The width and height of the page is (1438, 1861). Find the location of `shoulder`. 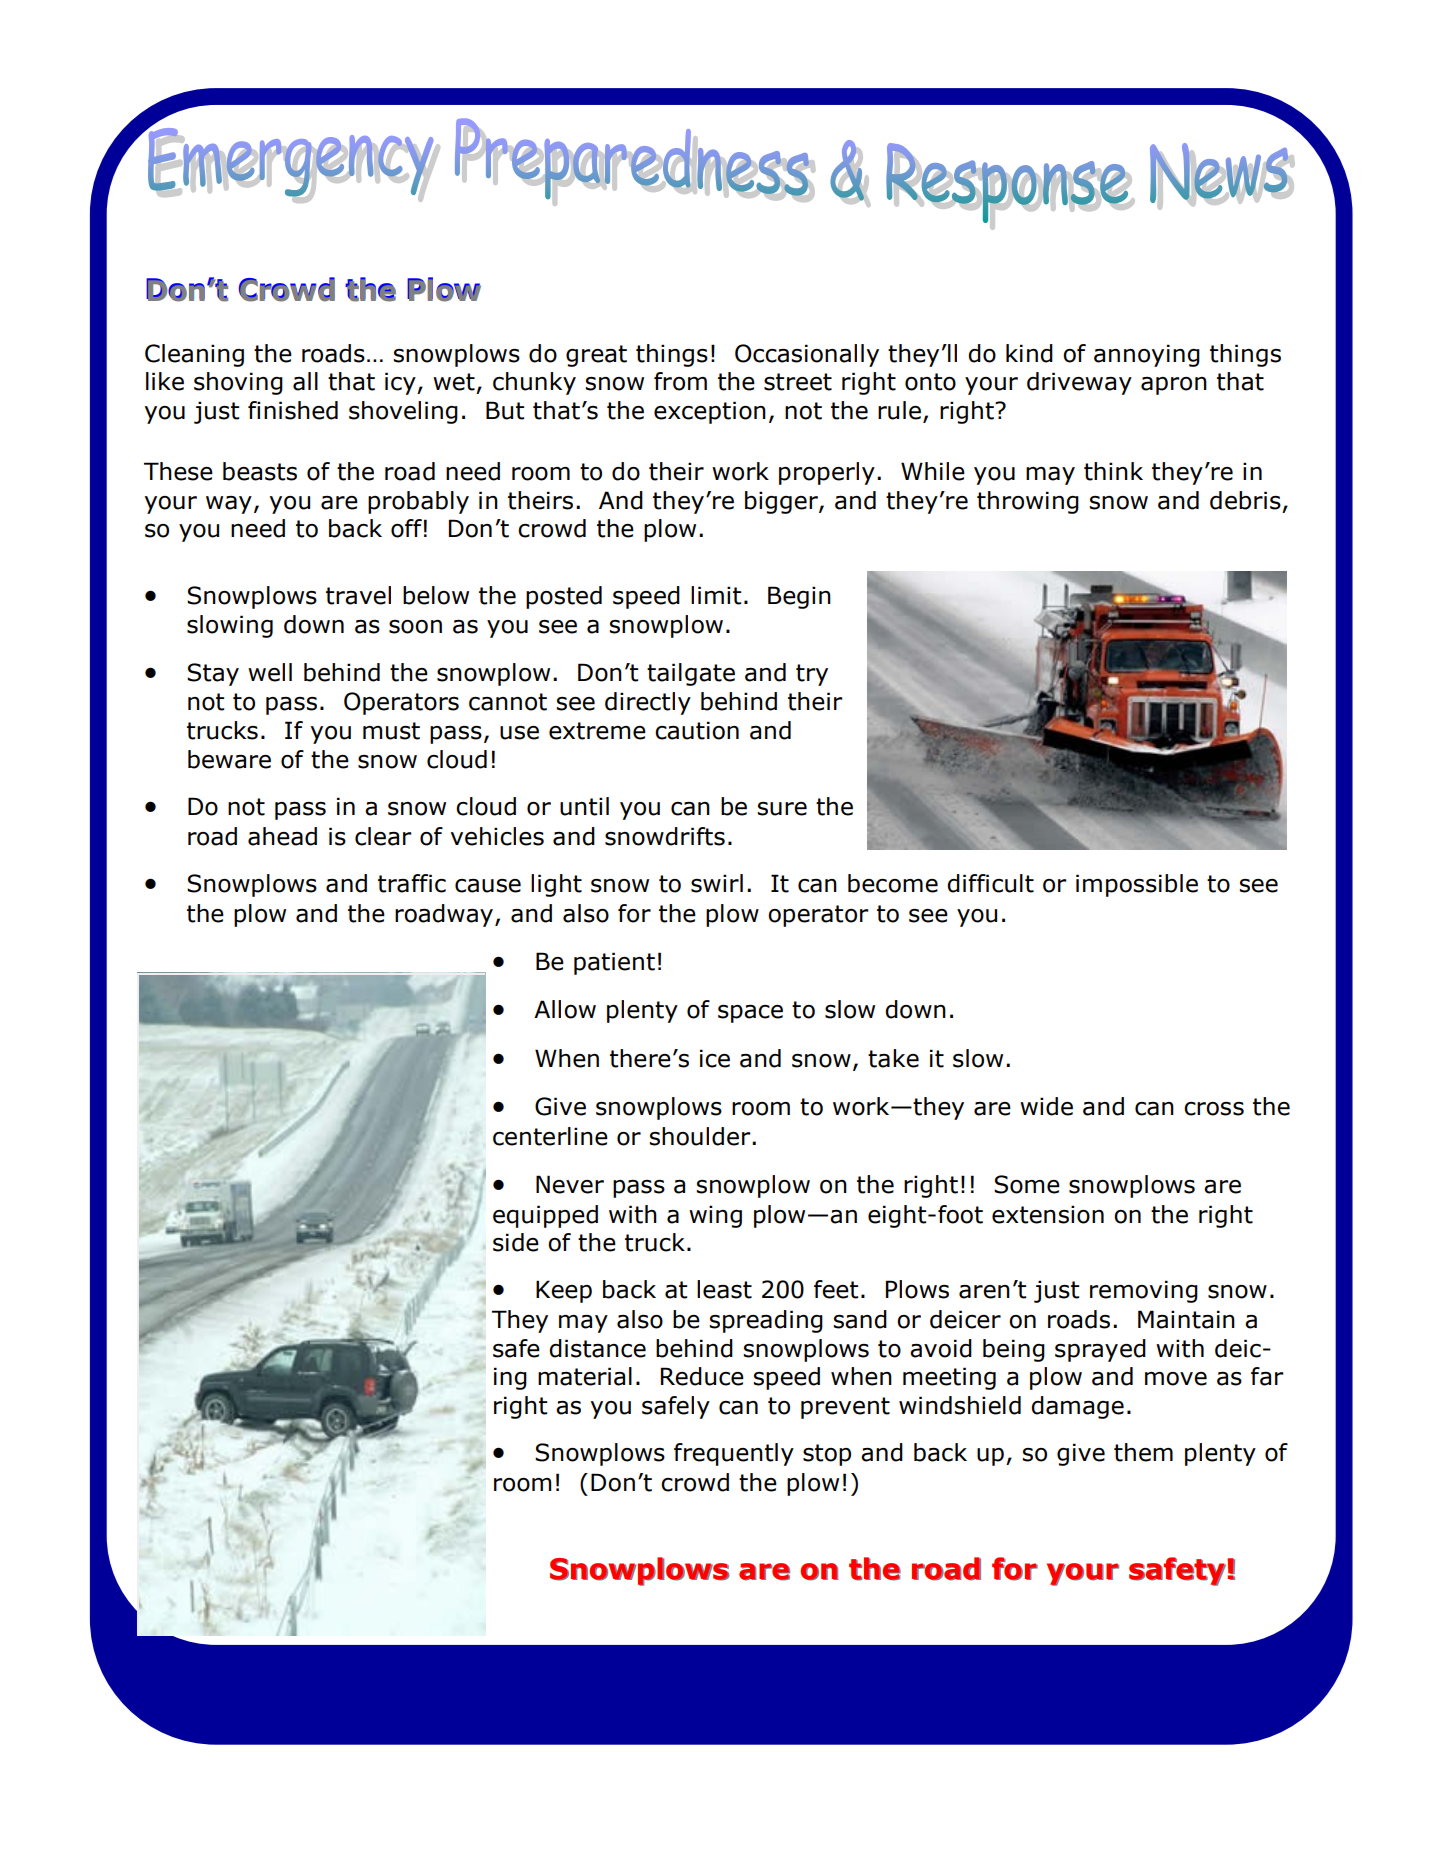

shoulder is located at coordinates (701, 1136).
